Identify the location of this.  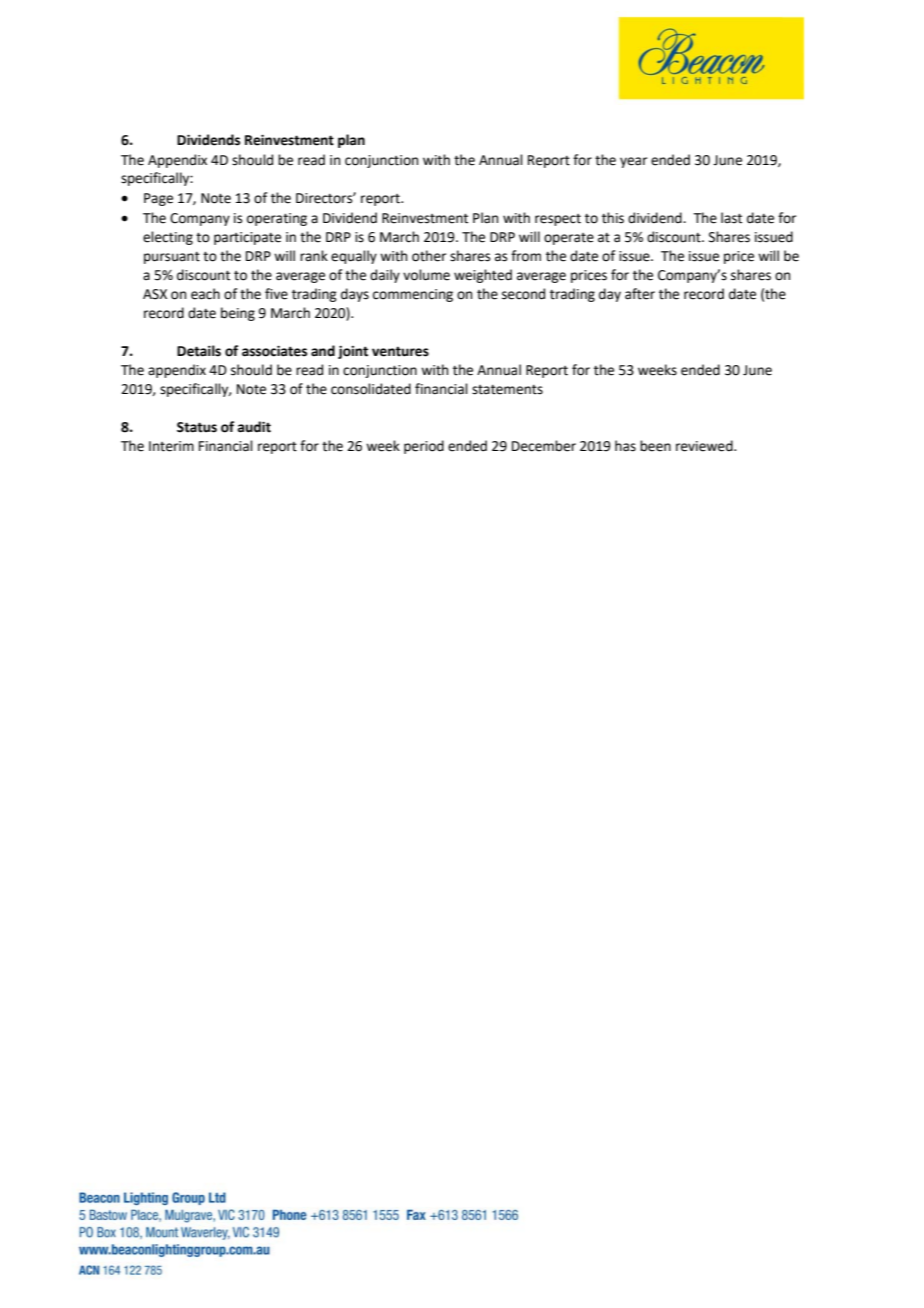
(613, 218).
